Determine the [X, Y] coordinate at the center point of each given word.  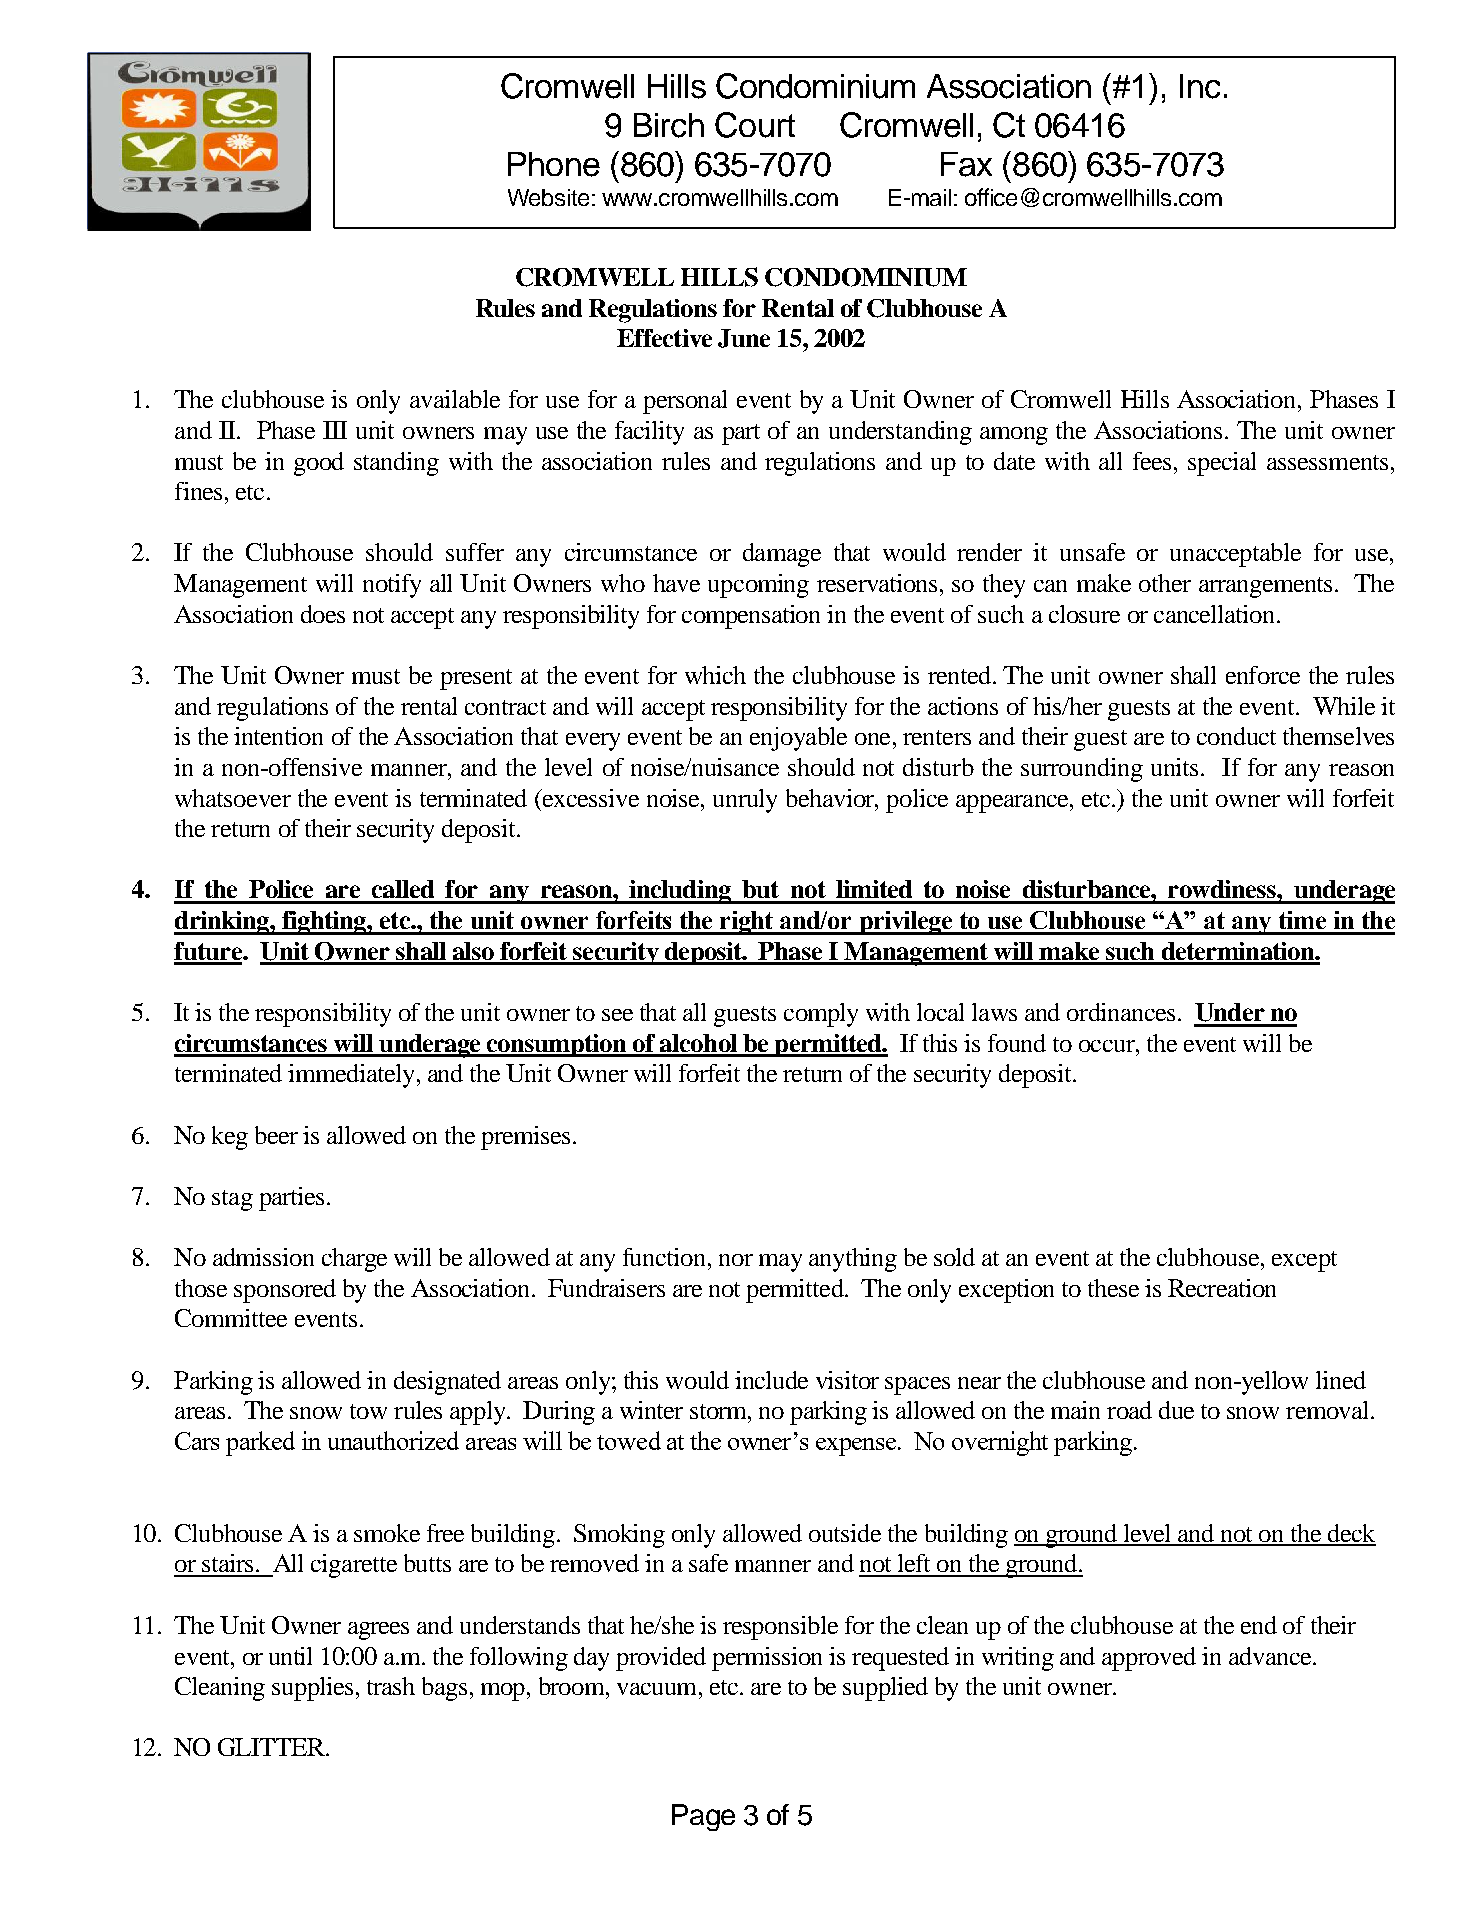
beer [276, 1135]
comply [821, 1015]
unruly [745, 801]
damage [782, 555]
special [1222, 464]
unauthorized [393, 1440]
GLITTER [272, 1747]
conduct [1236, 736]
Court [755, 125]
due [1176, 1410]
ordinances [1121, 1012]
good [319, 464]
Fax [966, 164]
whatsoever [233, 798]
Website [548, 197]
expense [857, 1447]
